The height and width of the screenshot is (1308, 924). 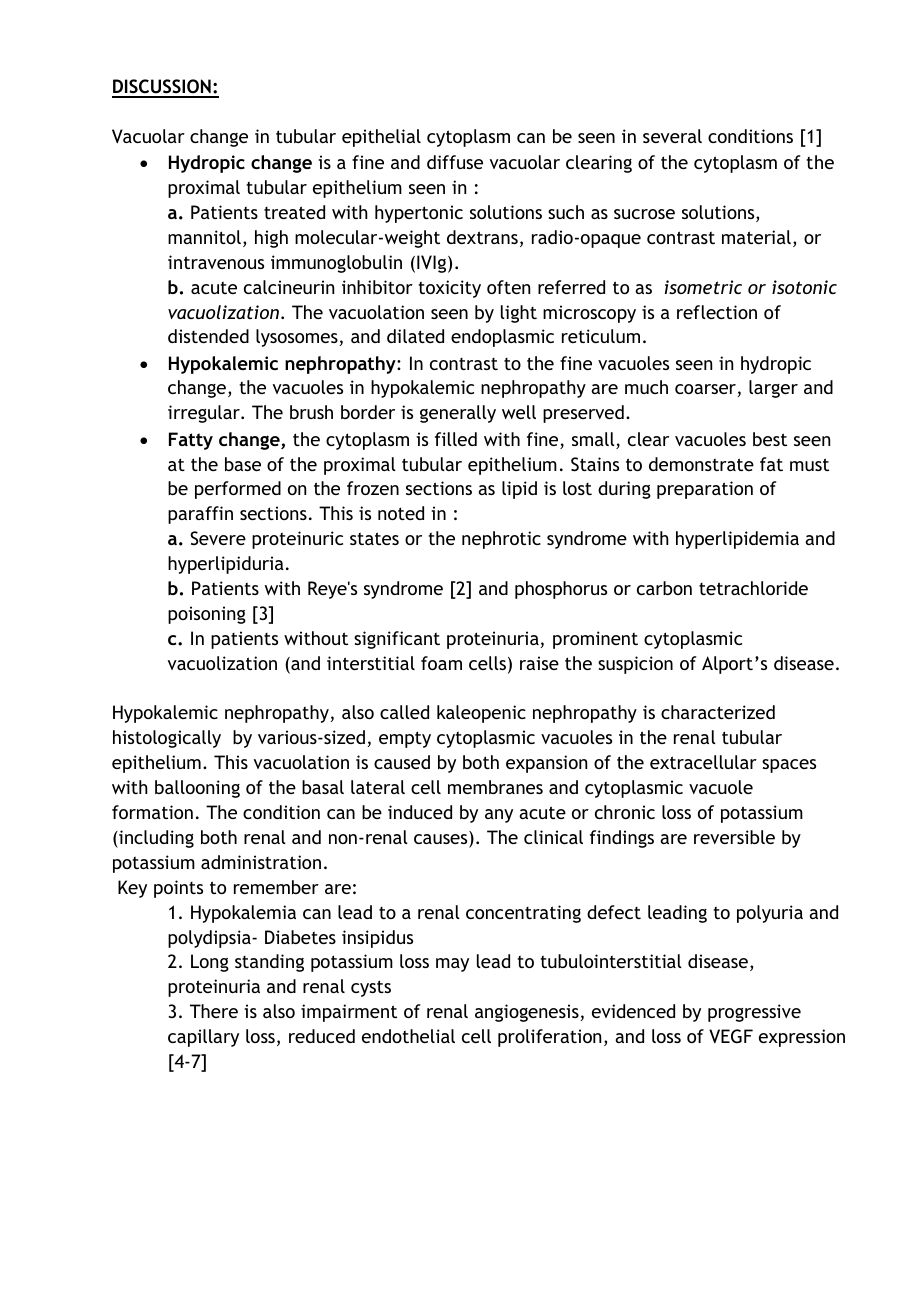 What do you see at coordinates (191, 441) in the screenshot?
I see `Fatty` at bounding box center [191, 441].
